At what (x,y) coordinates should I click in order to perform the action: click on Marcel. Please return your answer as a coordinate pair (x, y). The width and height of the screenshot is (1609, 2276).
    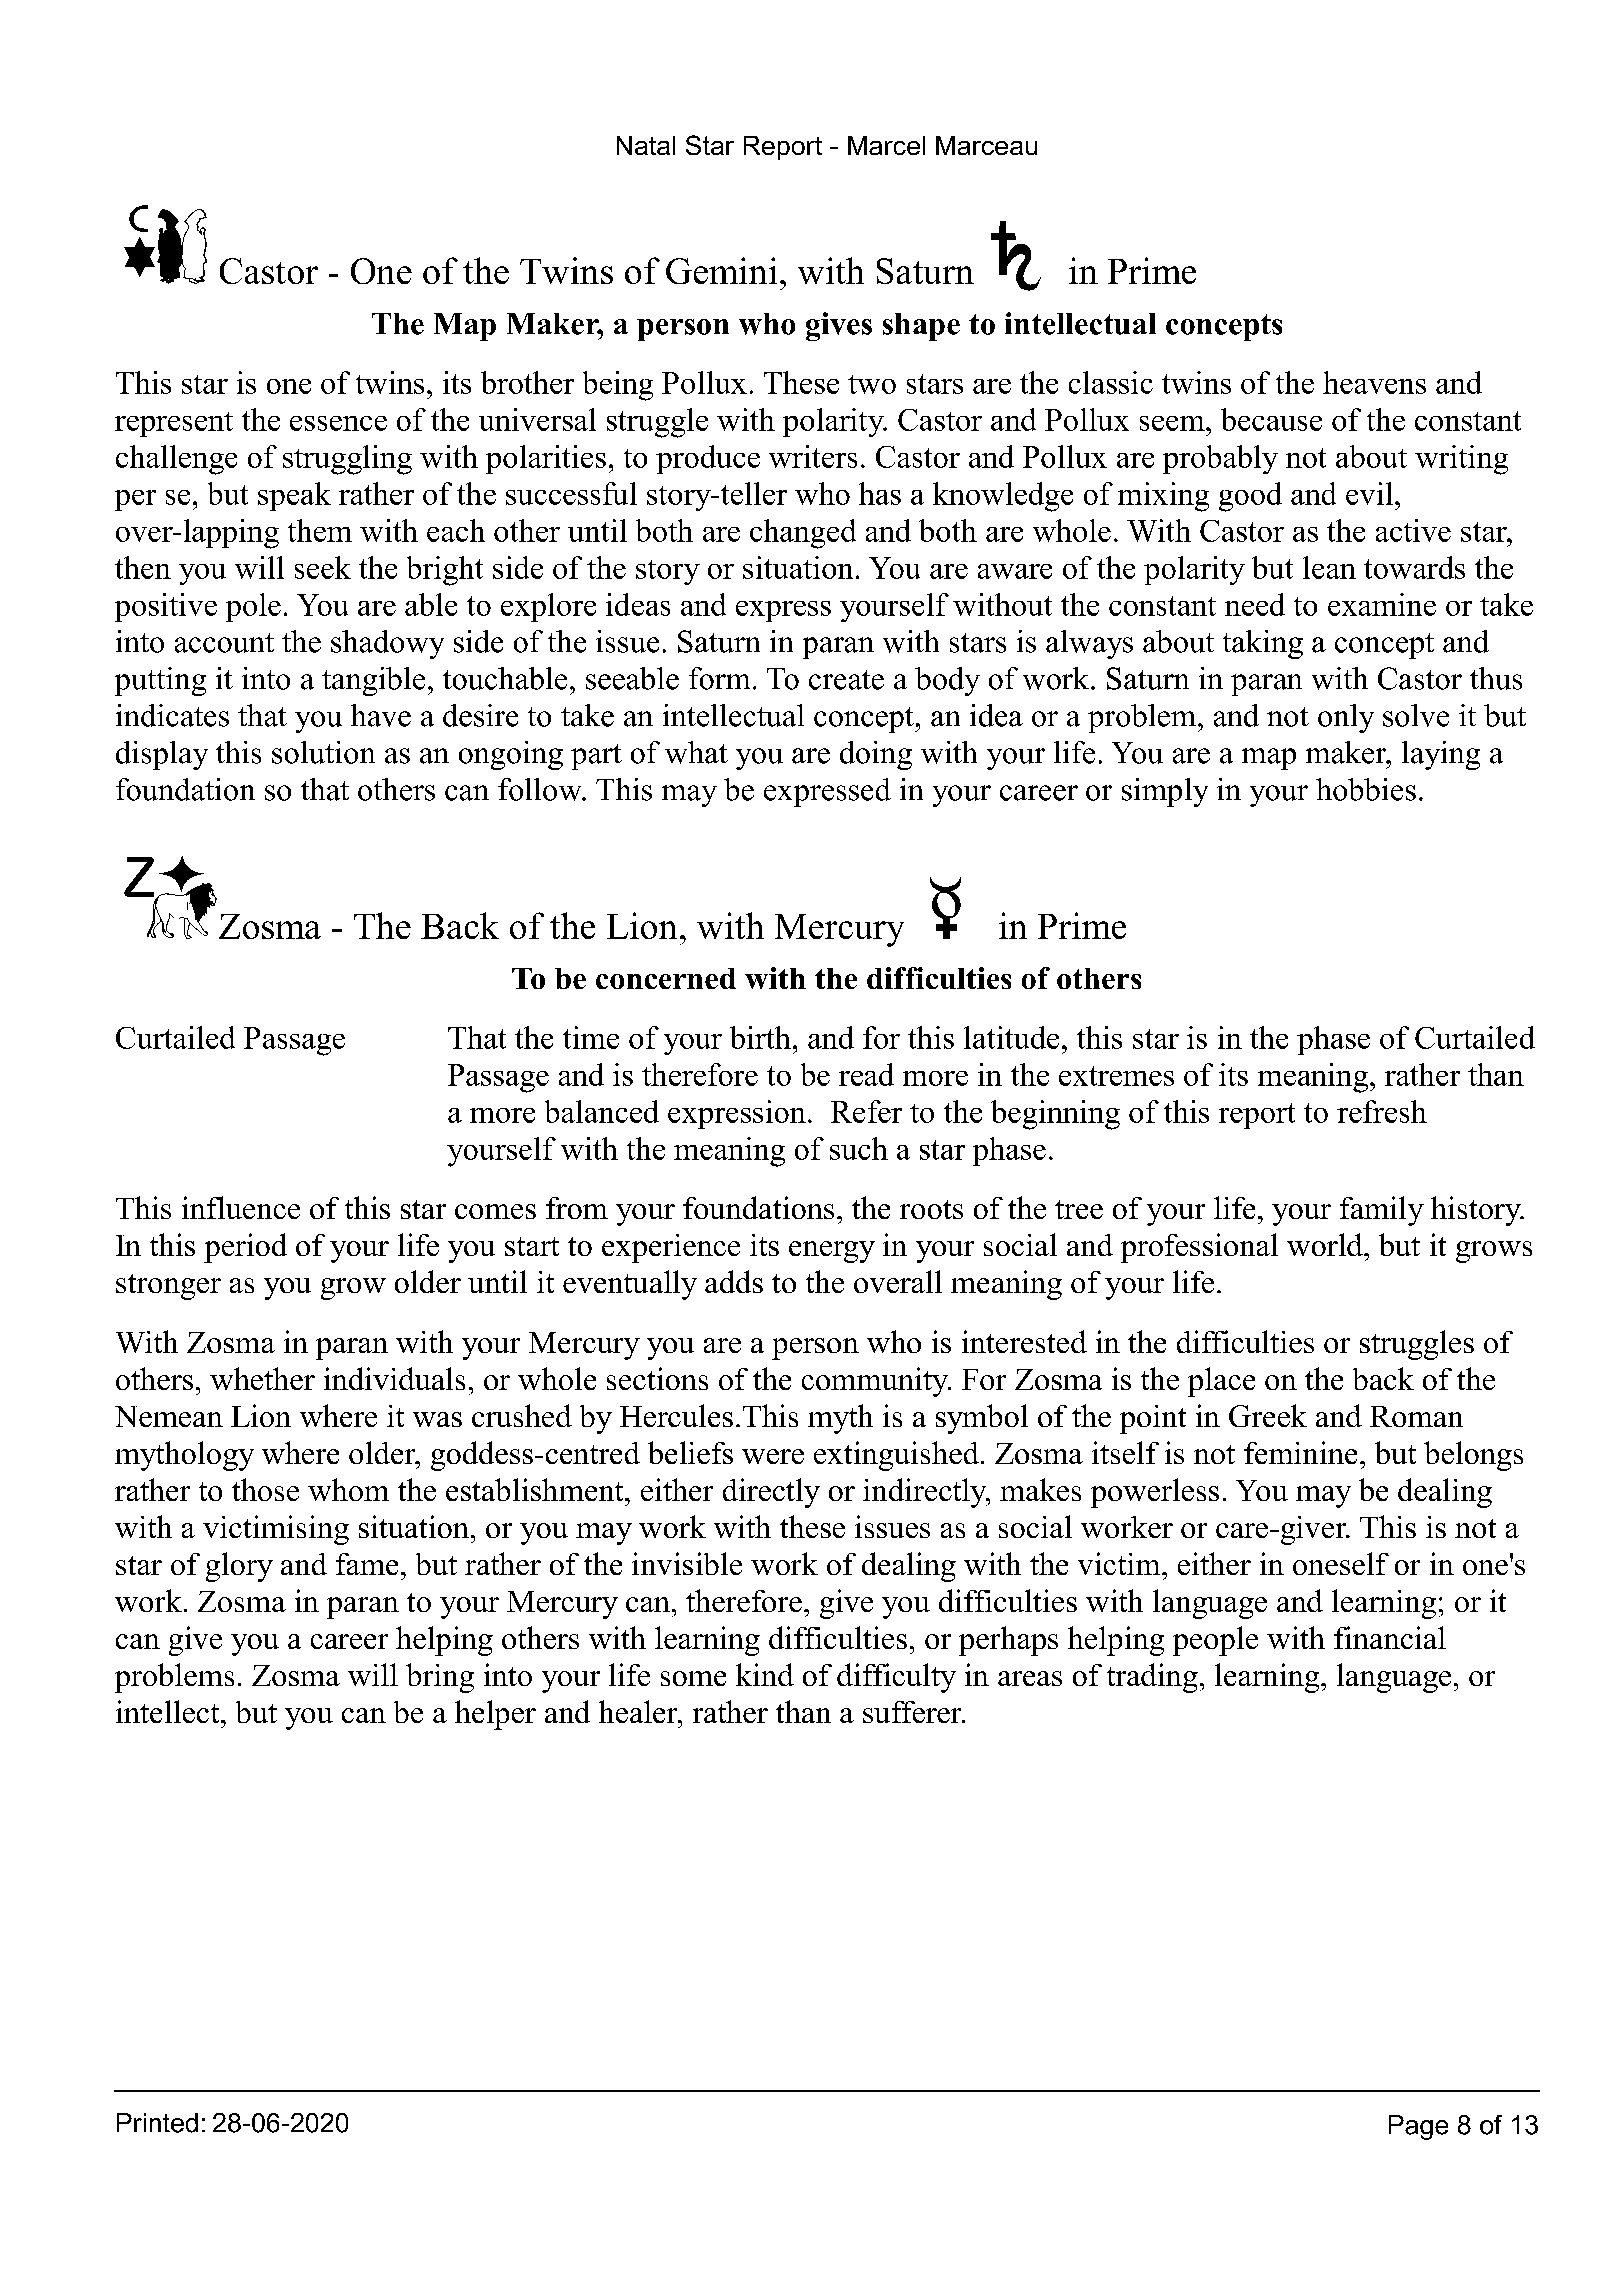
    Looking at the image, I should click on (886, 145).
